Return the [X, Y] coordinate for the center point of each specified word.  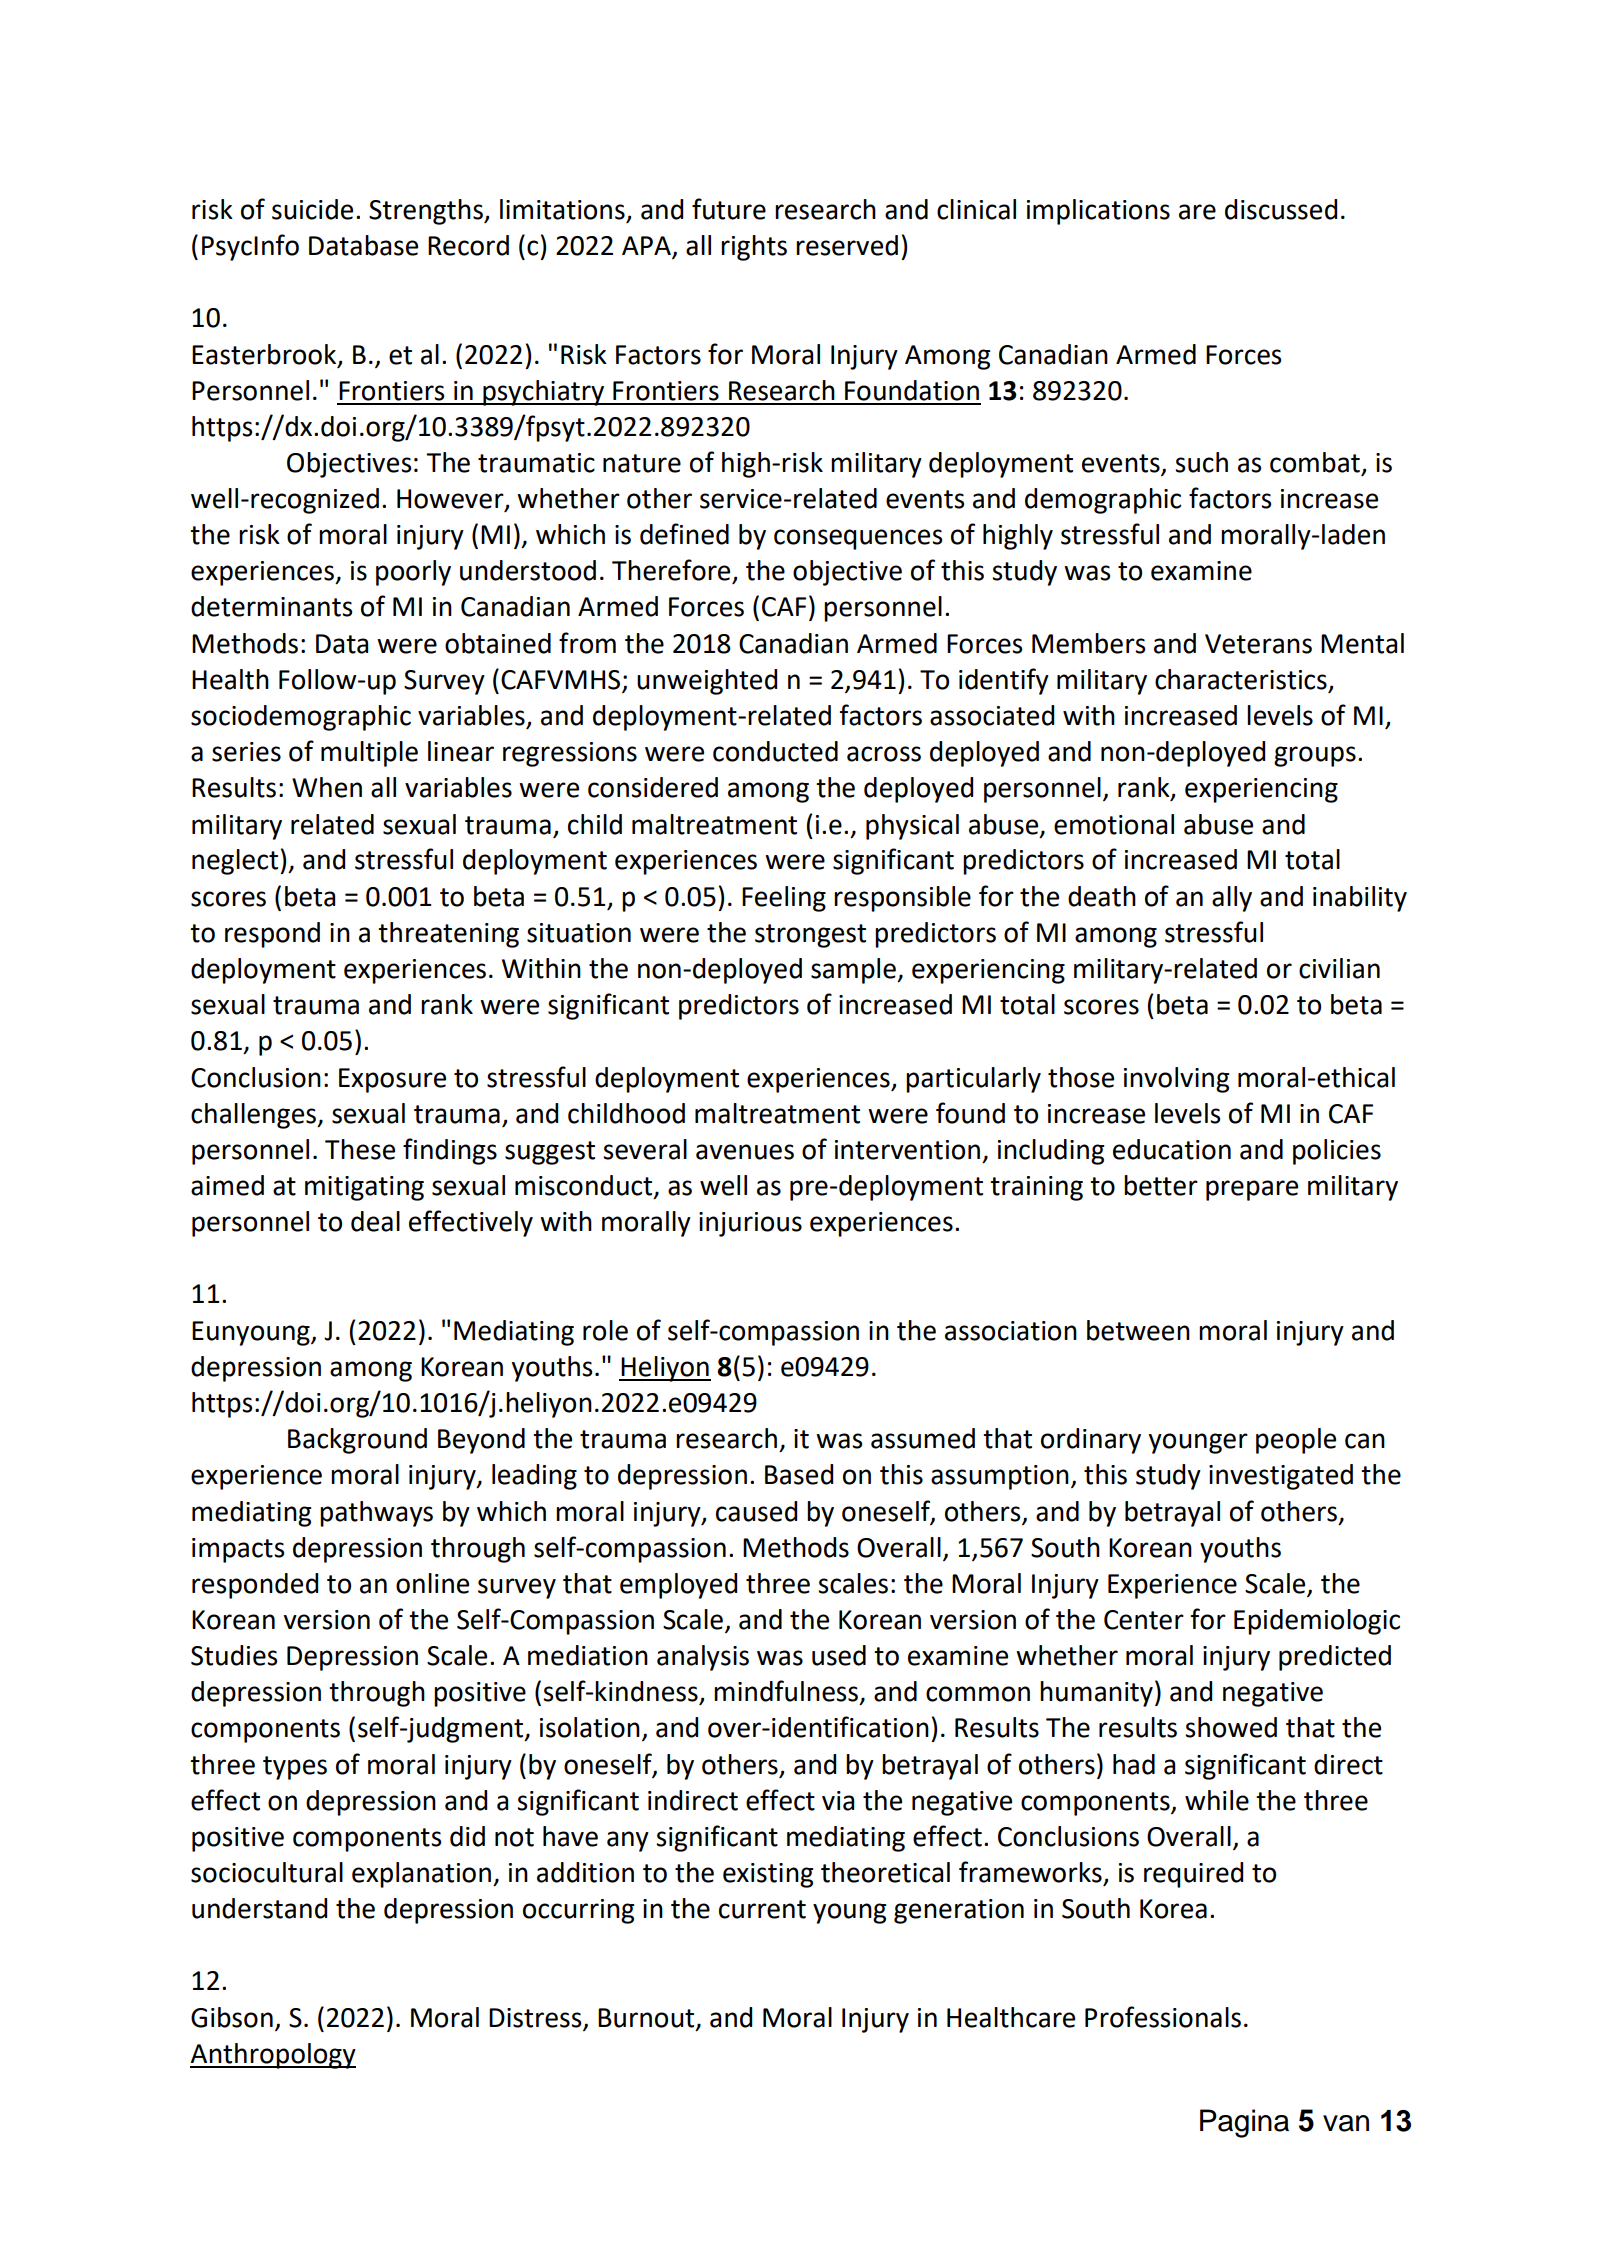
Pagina [1244, 2123]
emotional [1114, 824]
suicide [312, 209]
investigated [1281, 1477]
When [327, 787]
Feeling [784, 899]
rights [754, 248]
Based [799, 1474]
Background [357, 1441]
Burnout [647, 2018]
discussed [1281, 209]
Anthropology [273, 2056]
